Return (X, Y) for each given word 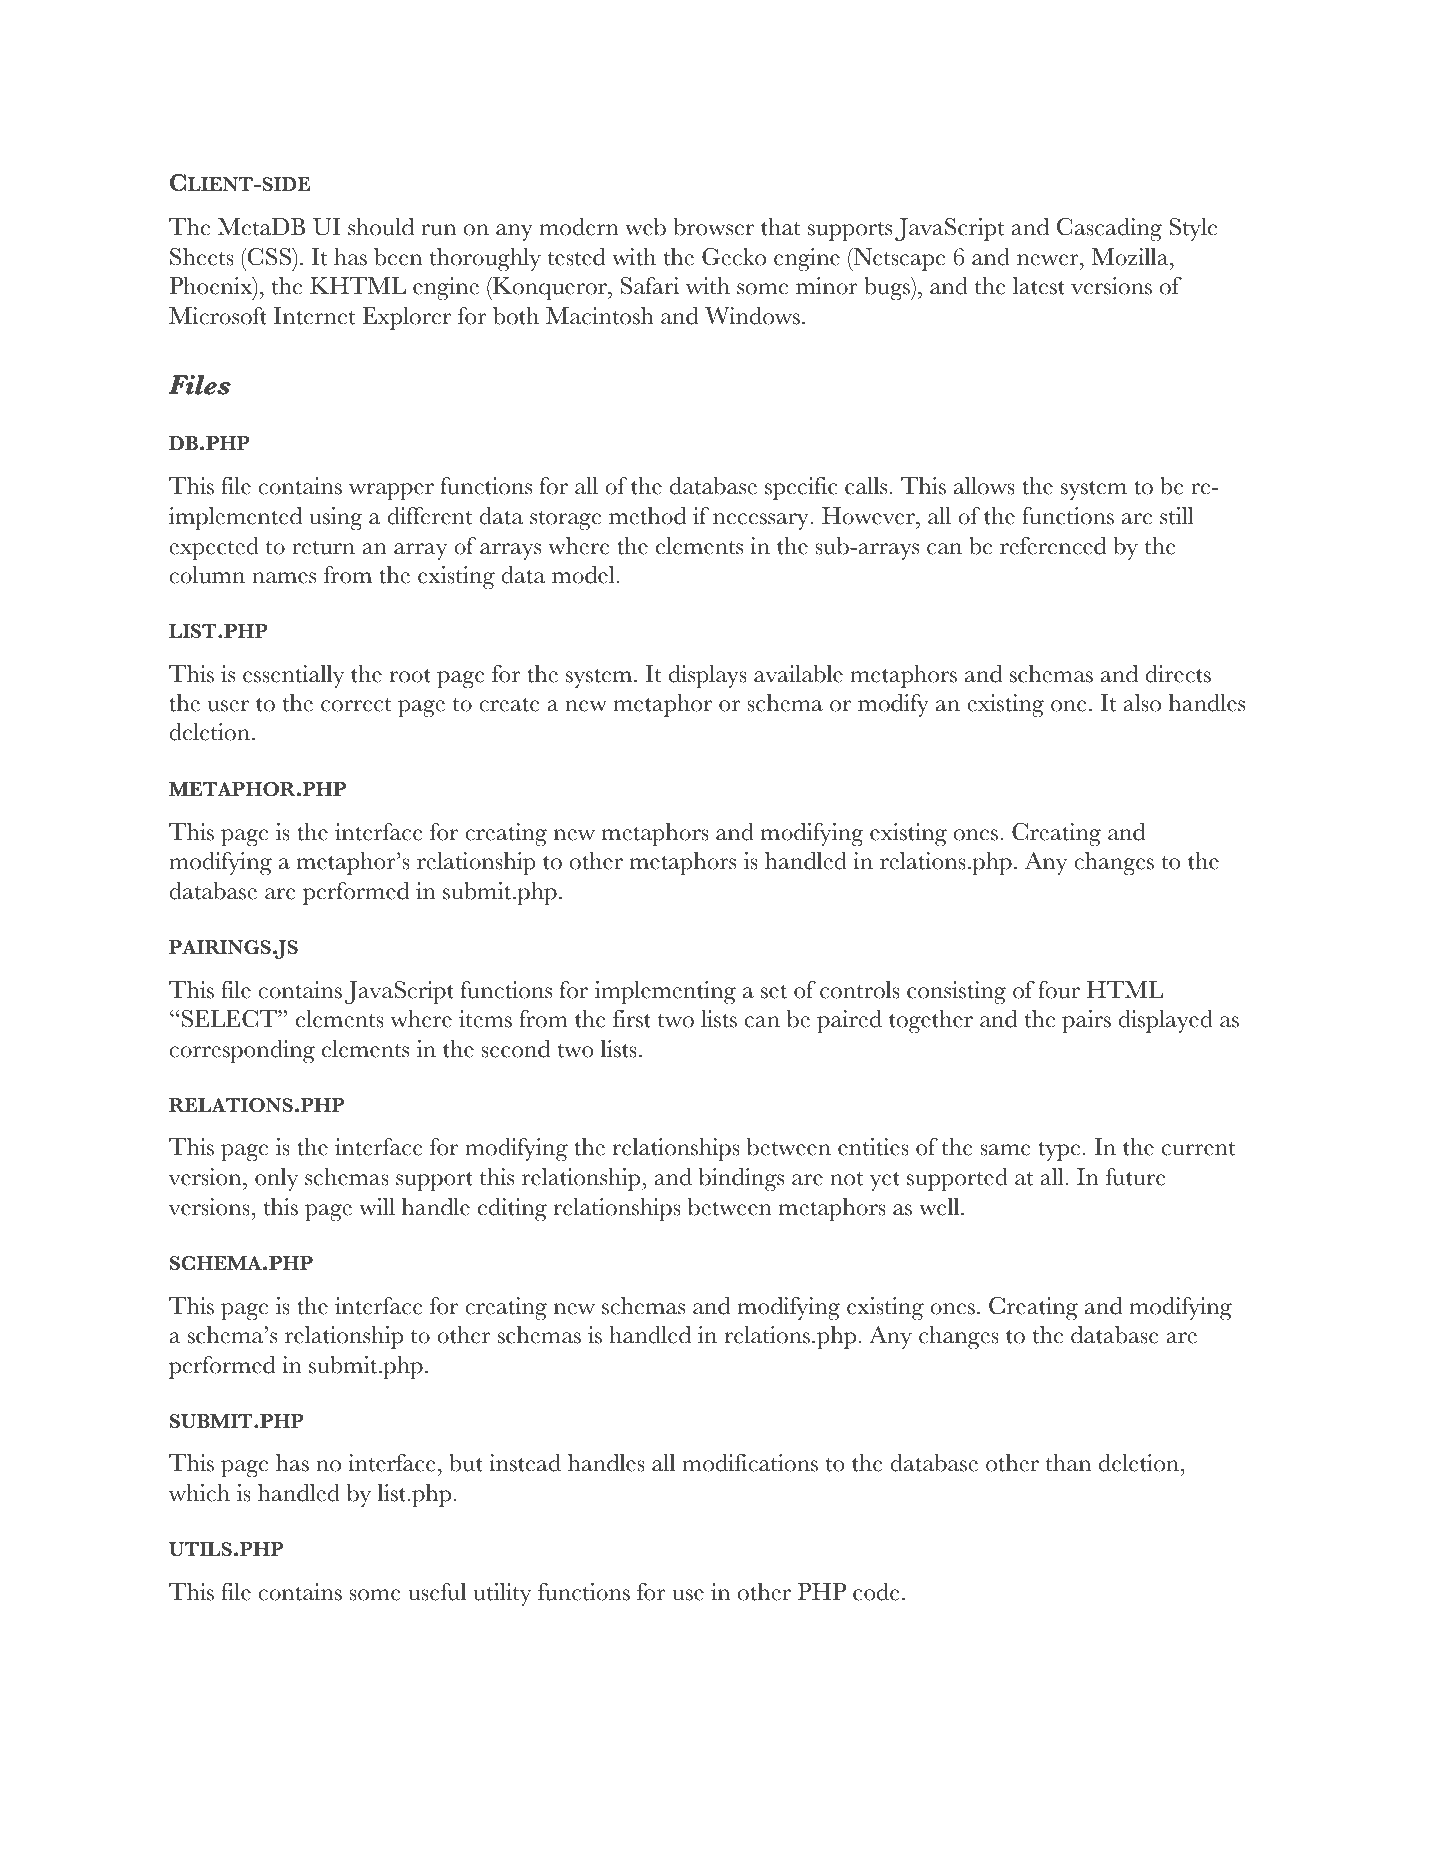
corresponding (242, 1052)
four (1059, 990)
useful (437, 1592)
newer (1049, 260)
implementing (665, 993)
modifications (750, 1463)
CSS (269, 257)
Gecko (734, 257)
